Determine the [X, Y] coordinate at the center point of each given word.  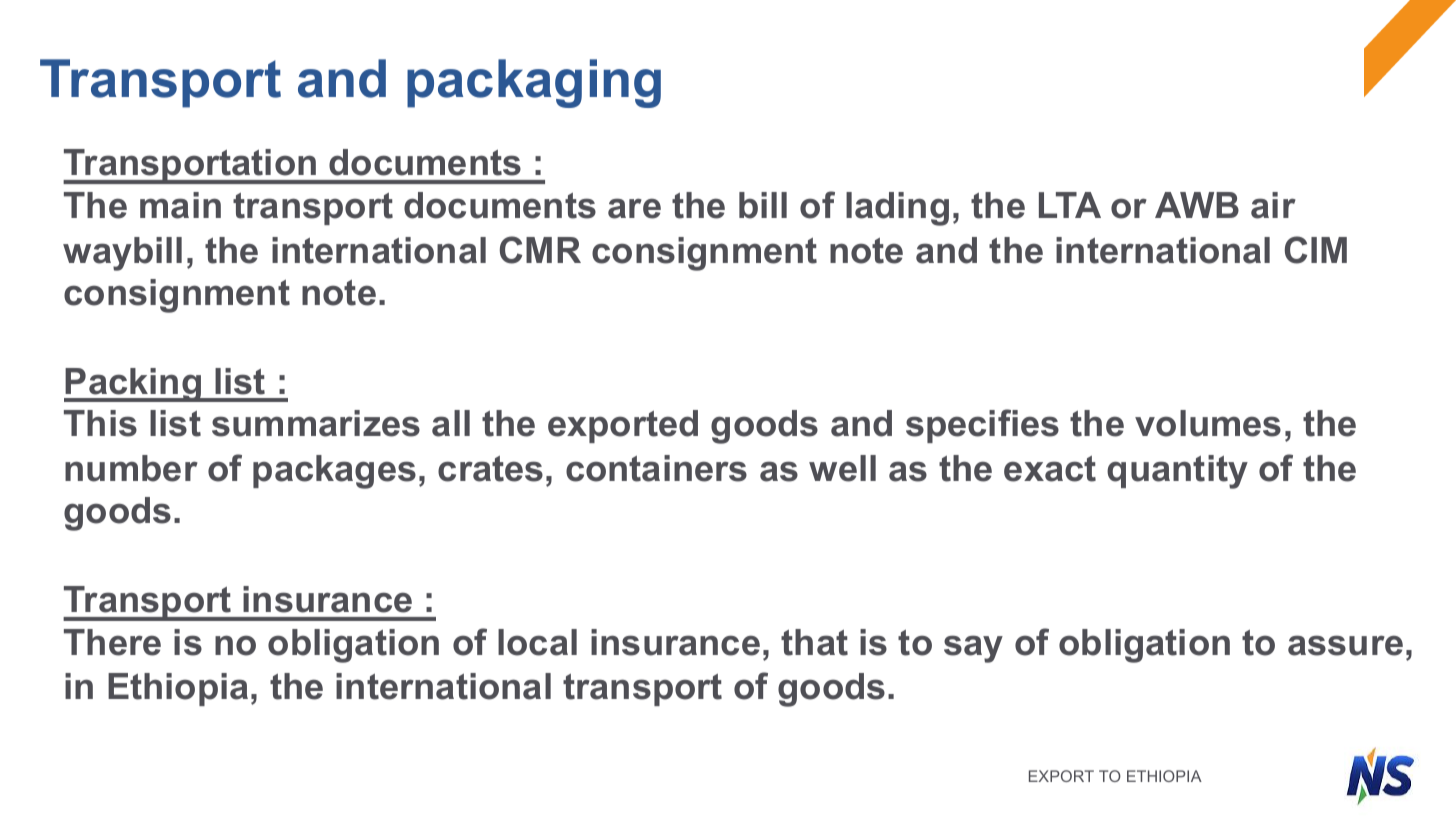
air [1273, 205]
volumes [1208, 423]
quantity [1177, 472]
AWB [1197, 205]
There [112, 642]
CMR [540, 250]
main [180, 205]
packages [334, 472]
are [634, 208]
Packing [133, 385]
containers [656, 468]
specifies [982, 426]
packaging [534, 83]
